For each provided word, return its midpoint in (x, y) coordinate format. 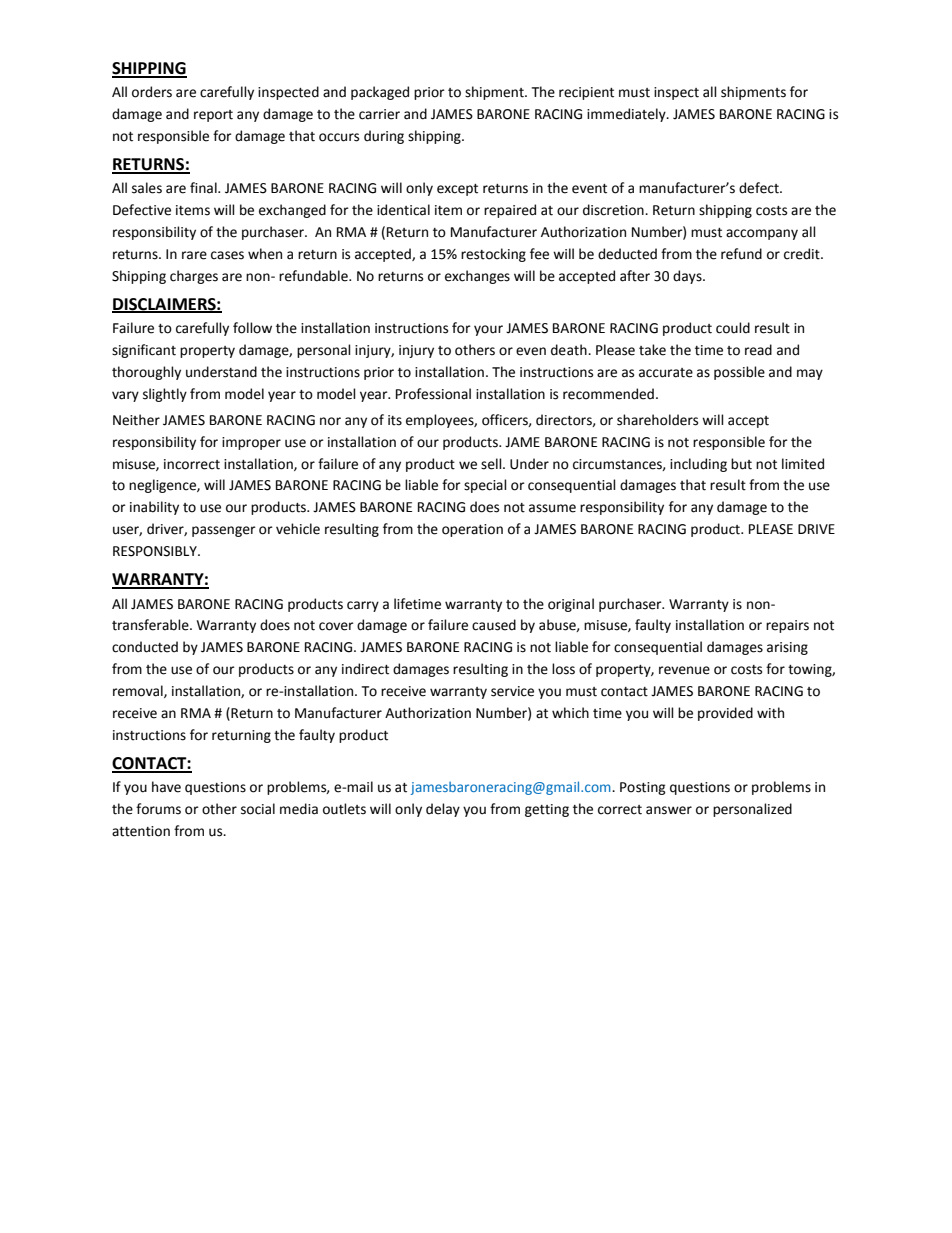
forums (158, 809)
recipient (586, 93)
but (741, 464)
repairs (787, 626)
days (688, 277)
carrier (379, 114)
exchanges (477, 277)
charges (194, 277)
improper (251, 443)
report (213, 116)
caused (494, 625)
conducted (145, 647)
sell (492, 464)
